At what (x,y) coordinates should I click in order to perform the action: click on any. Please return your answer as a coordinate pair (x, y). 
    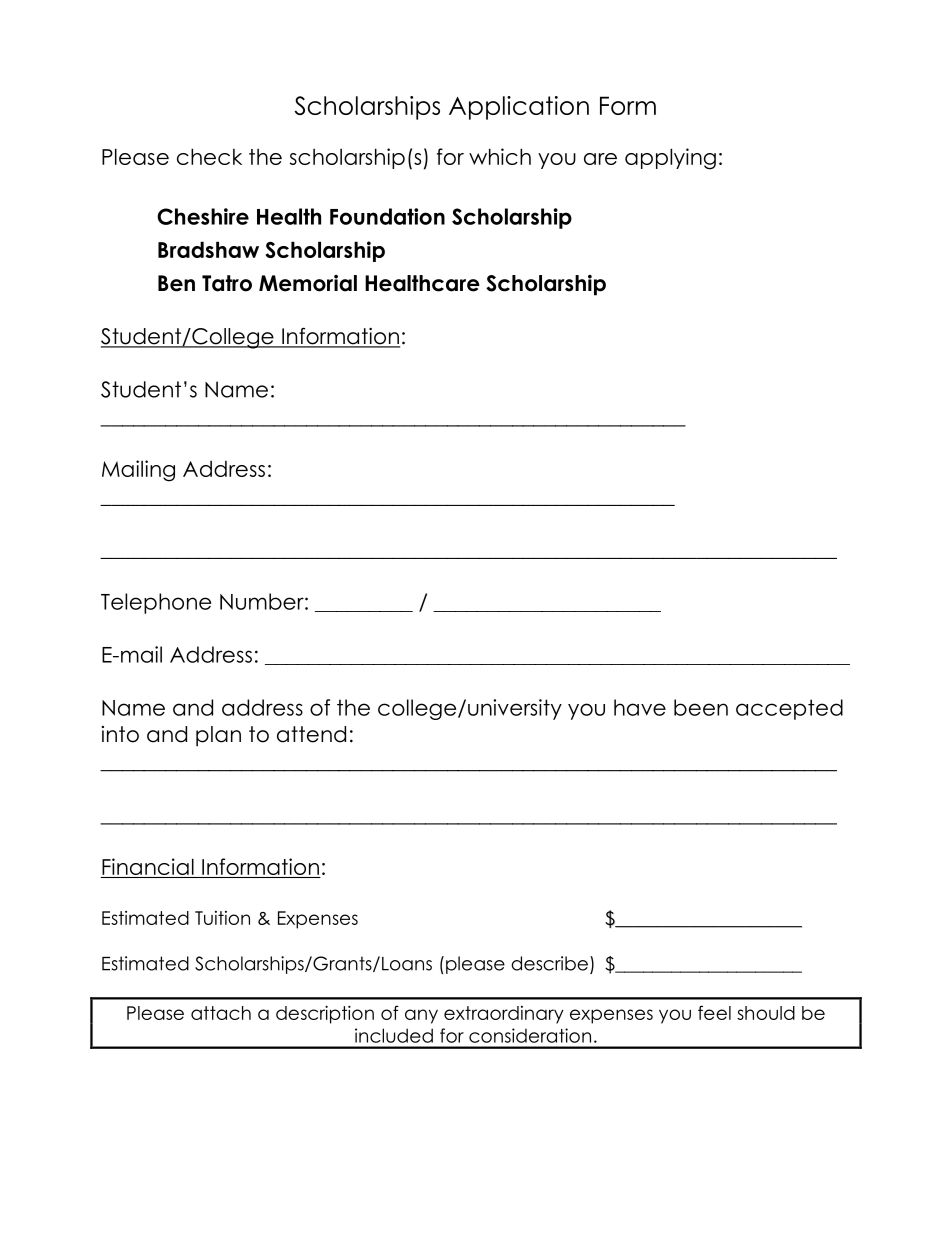
    Looking at the image, I should click on (421, 1016).
